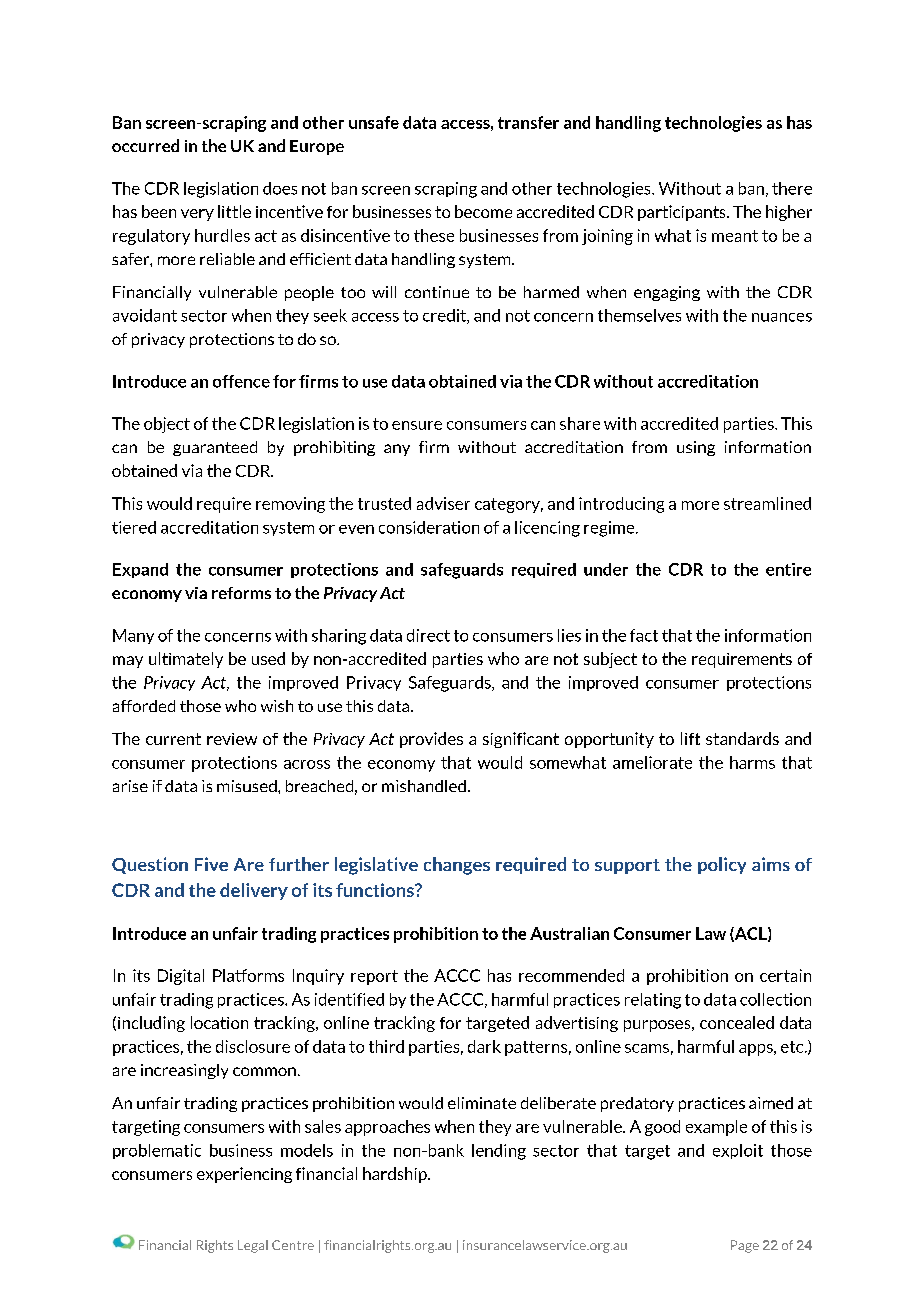  I want to click on policy, so click(722, 865).
